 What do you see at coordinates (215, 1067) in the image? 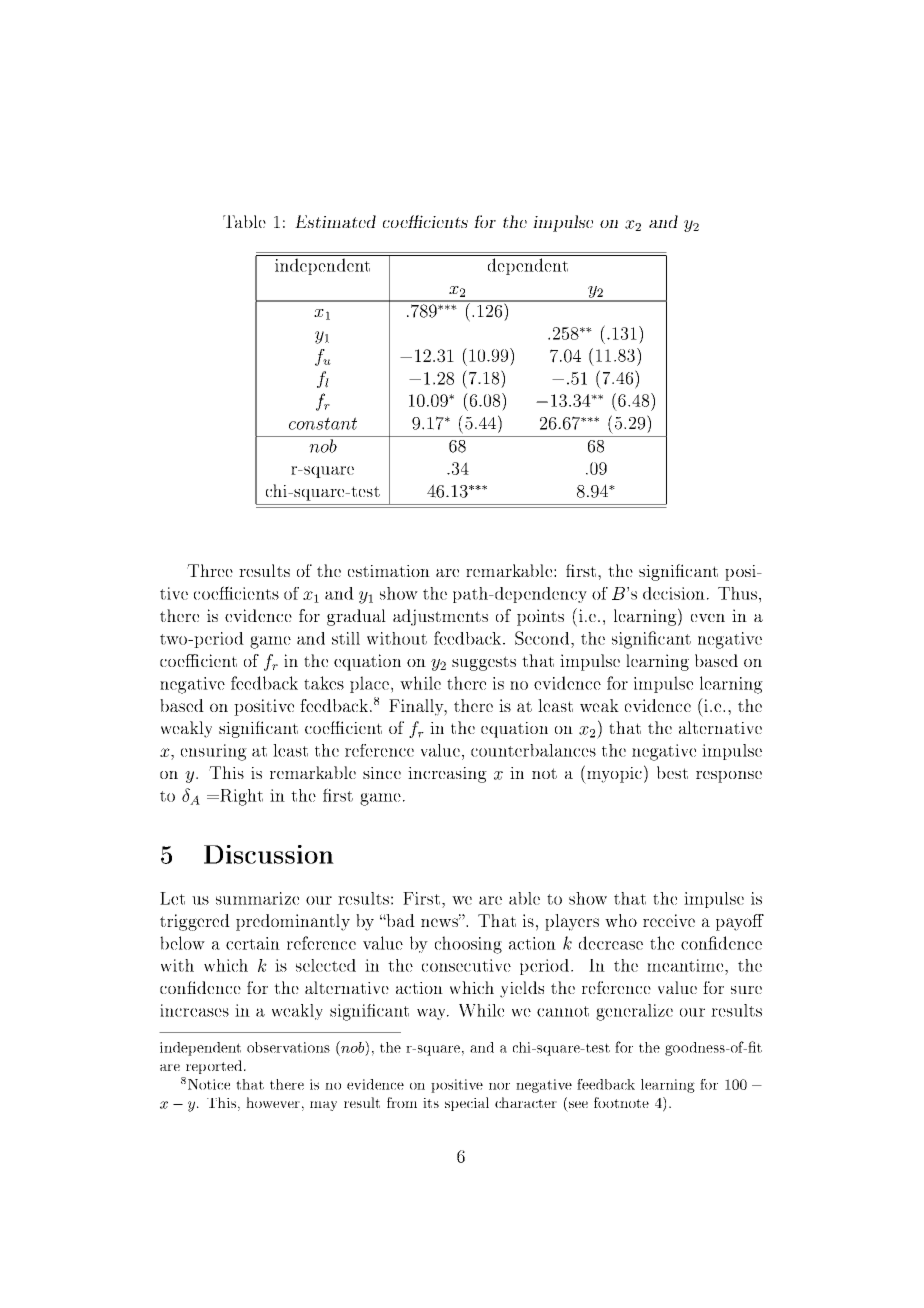
I see `reported` at bounding box center [215, 1067].
